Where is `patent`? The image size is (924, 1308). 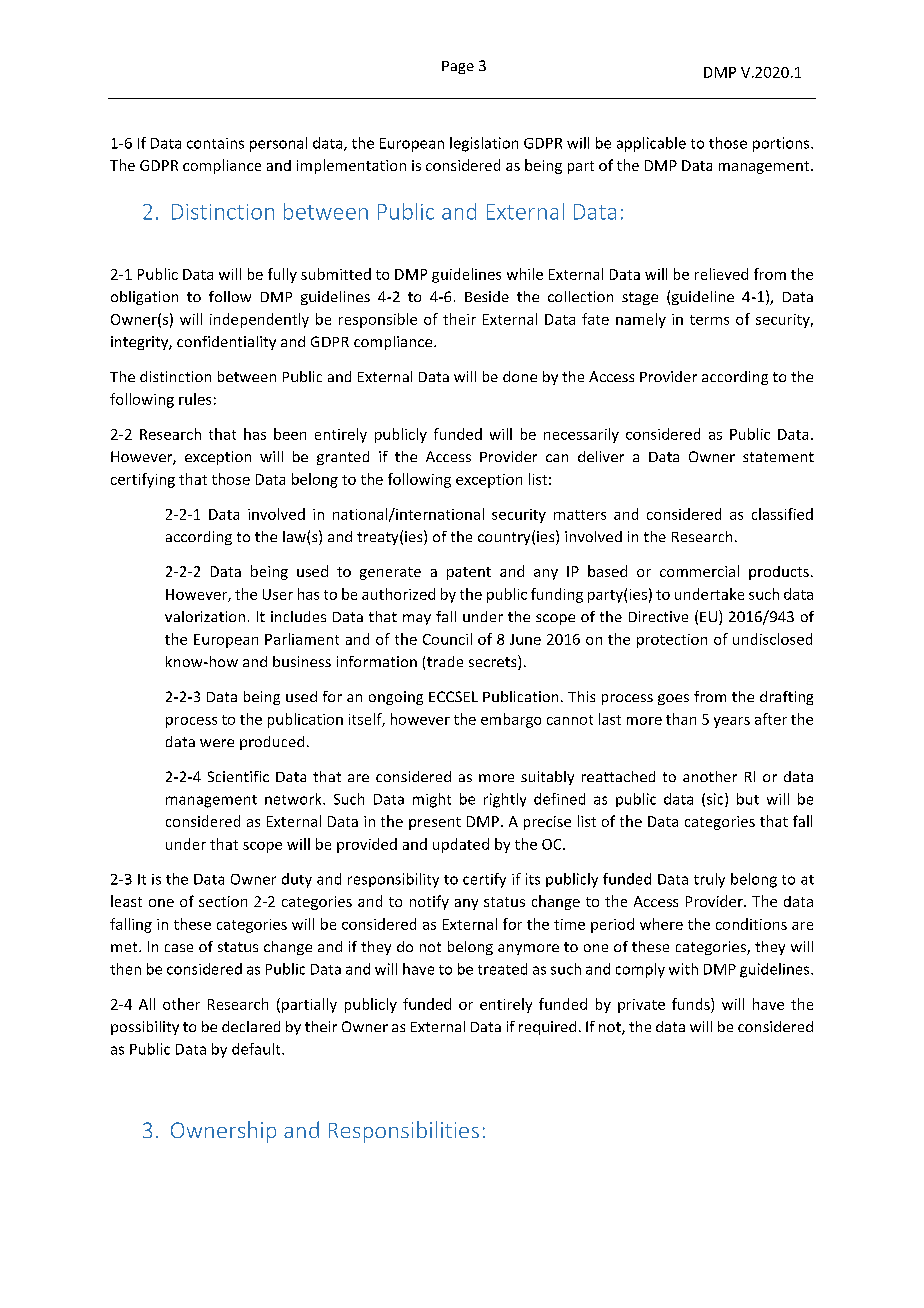
patent is located at coordinates (469, 573).
